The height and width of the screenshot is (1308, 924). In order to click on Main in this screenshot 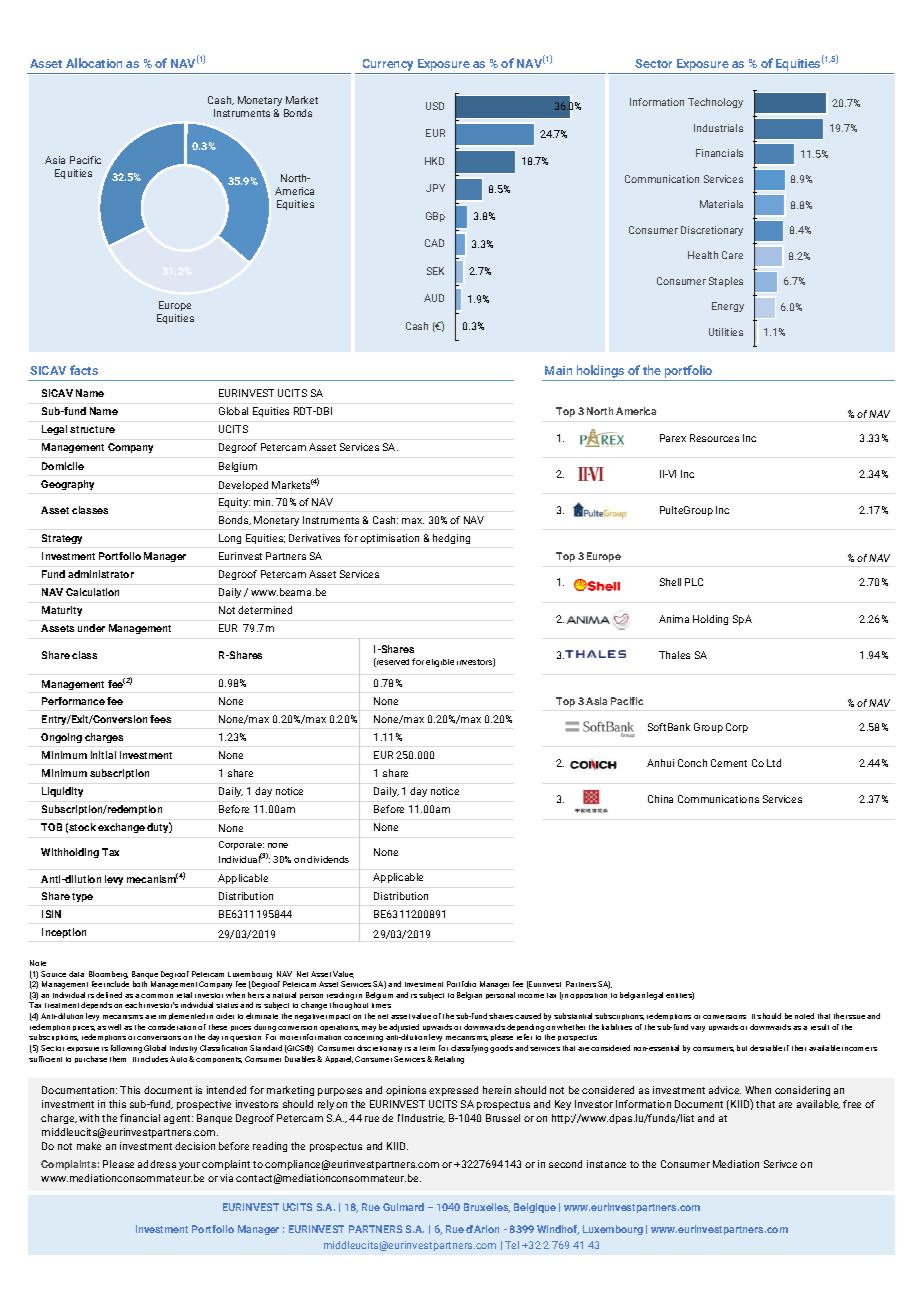, I will do `click(558, 370)`.
